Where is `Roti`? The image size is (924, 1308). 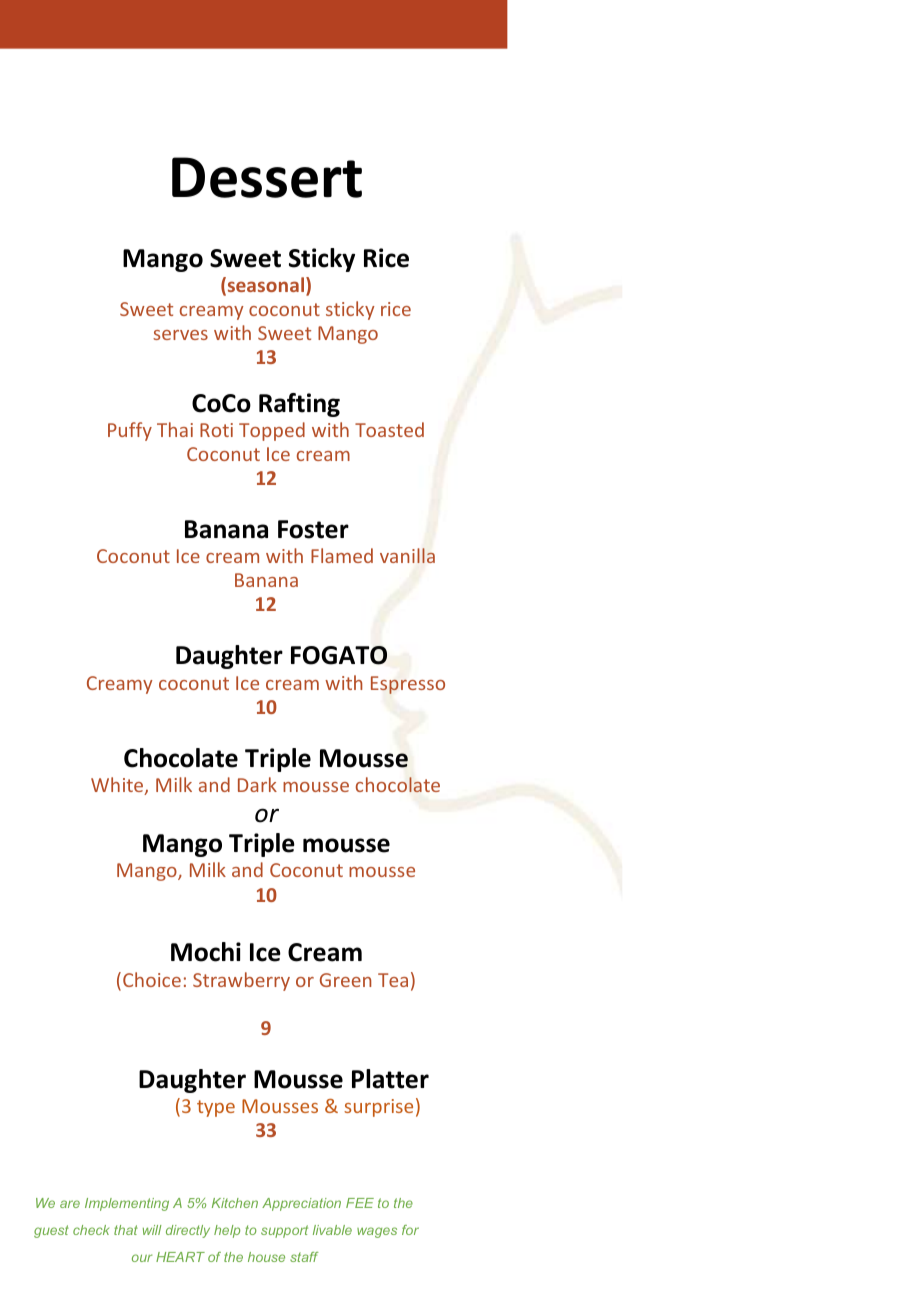 Roti is located at coordinates (216, 430).
